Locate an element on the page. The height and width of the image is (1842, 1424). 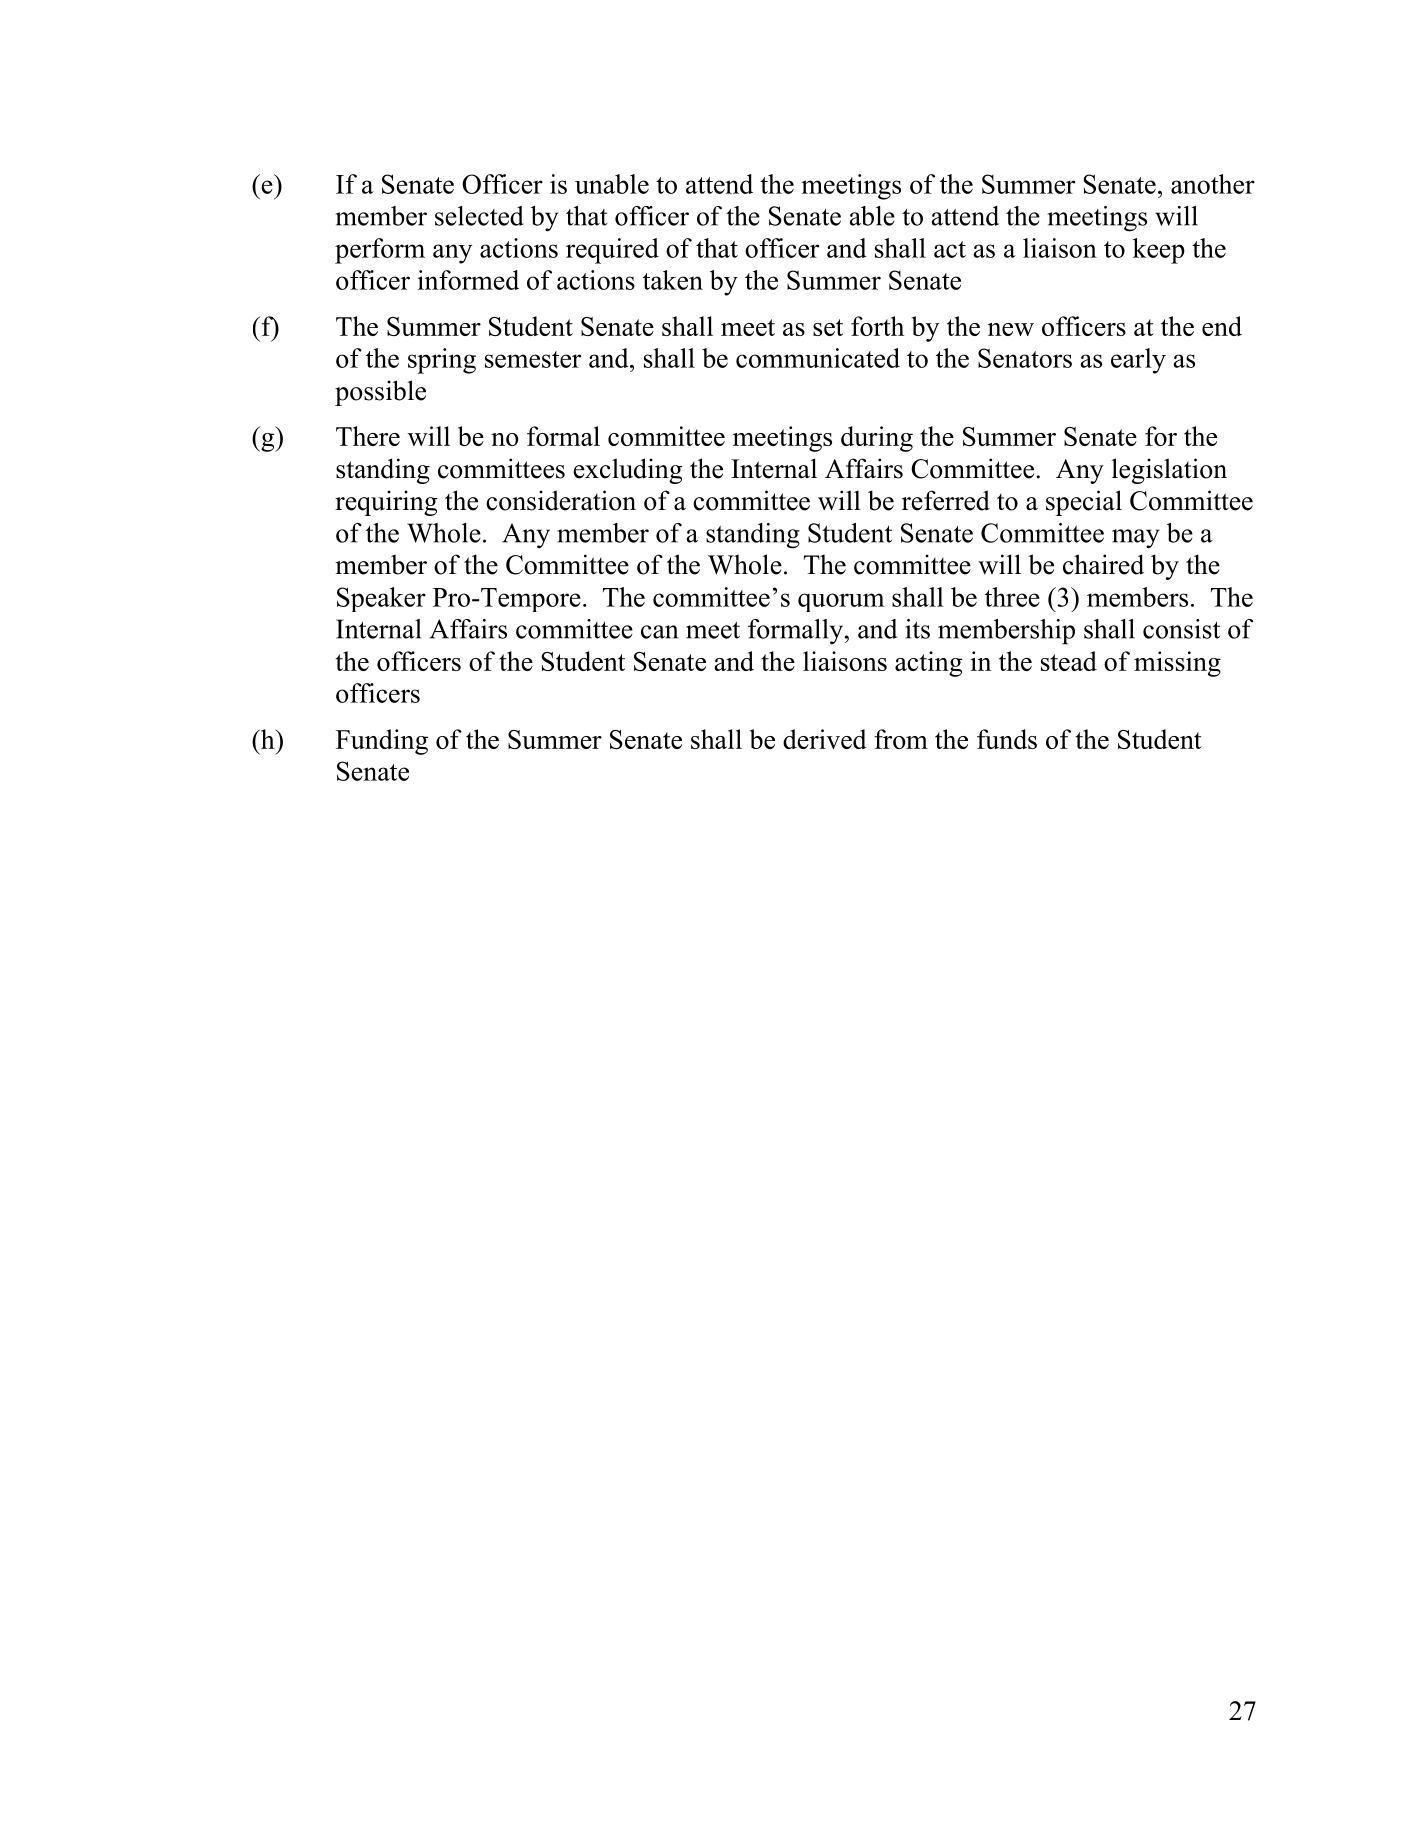
during is located at coordinates (877, 439).
